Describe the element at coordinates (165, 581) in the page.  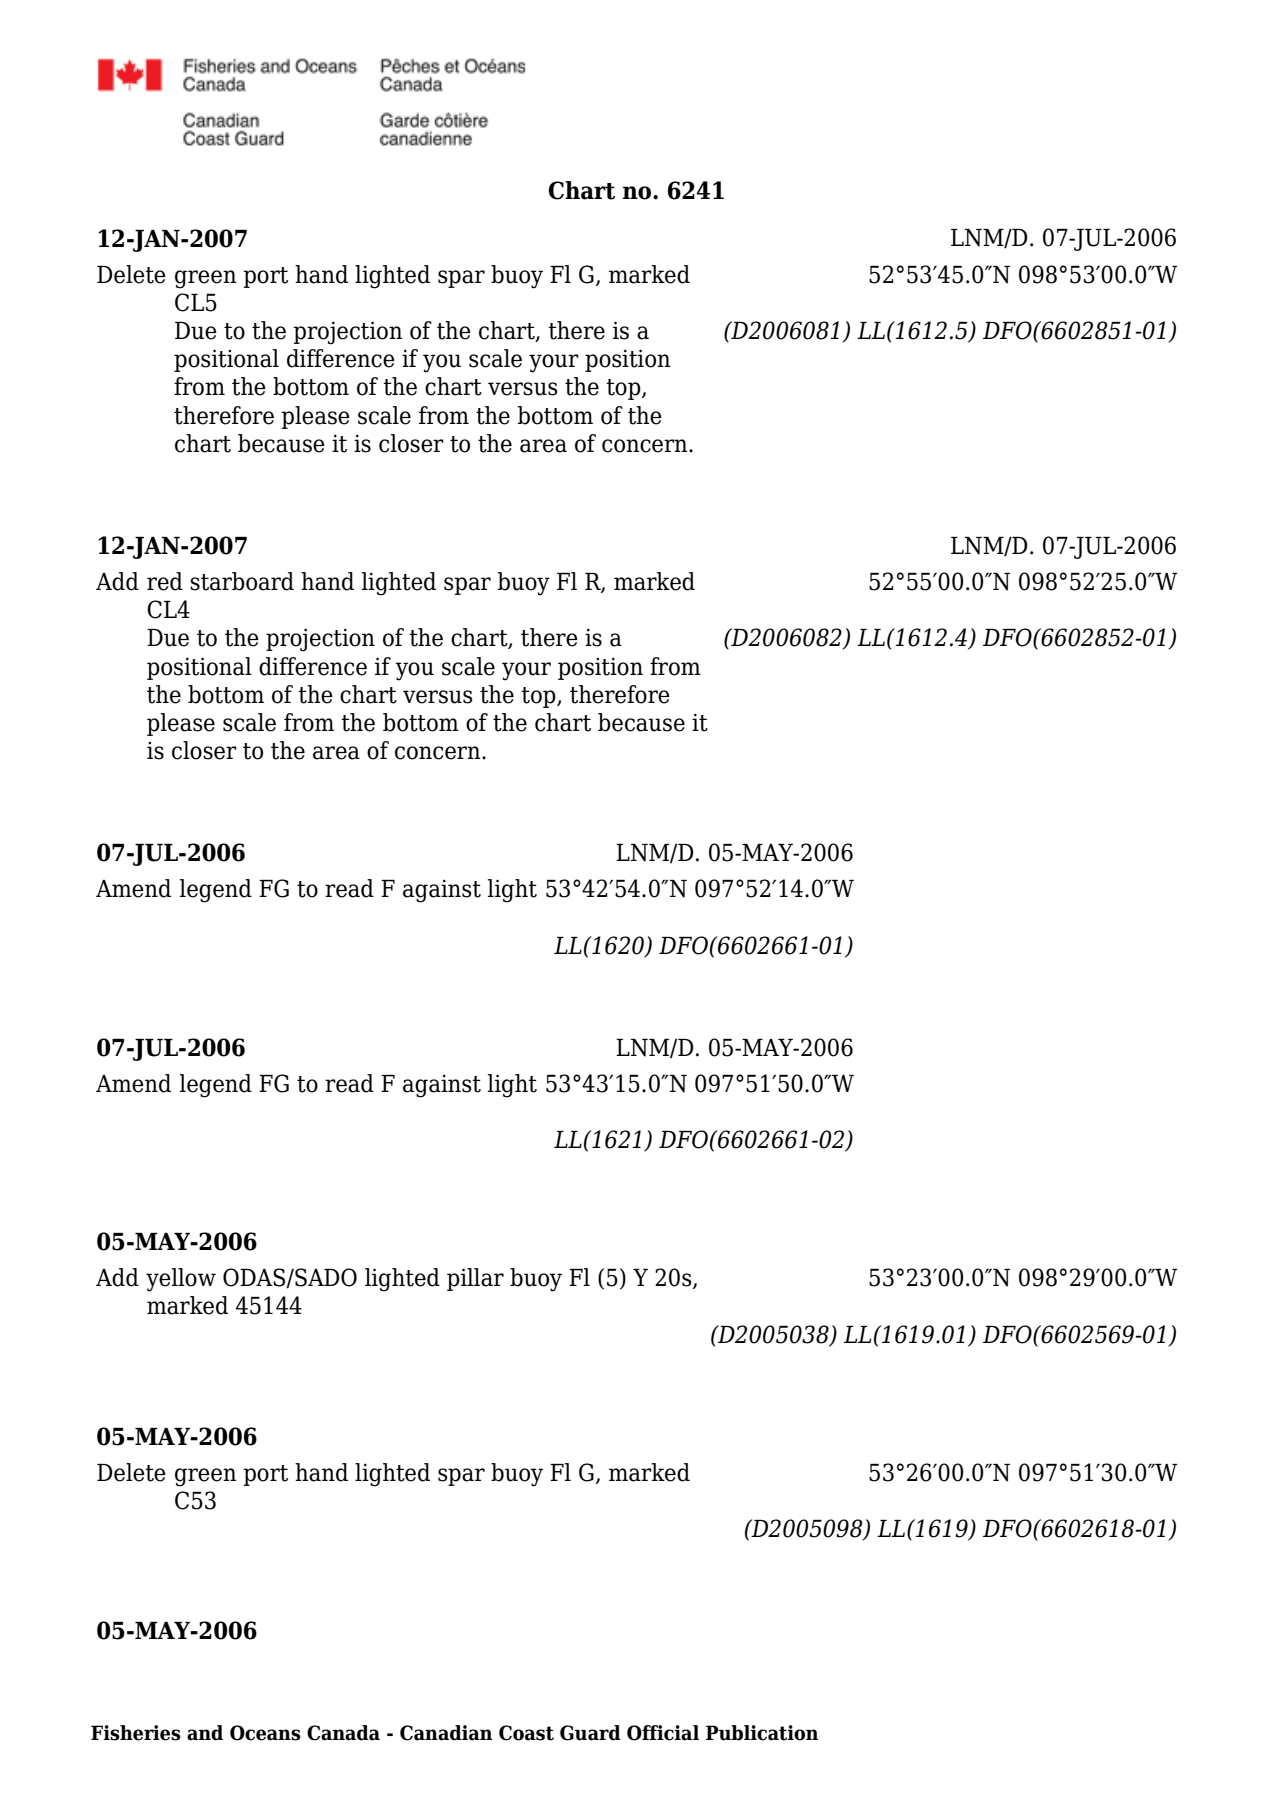
I see `red` at that location.
